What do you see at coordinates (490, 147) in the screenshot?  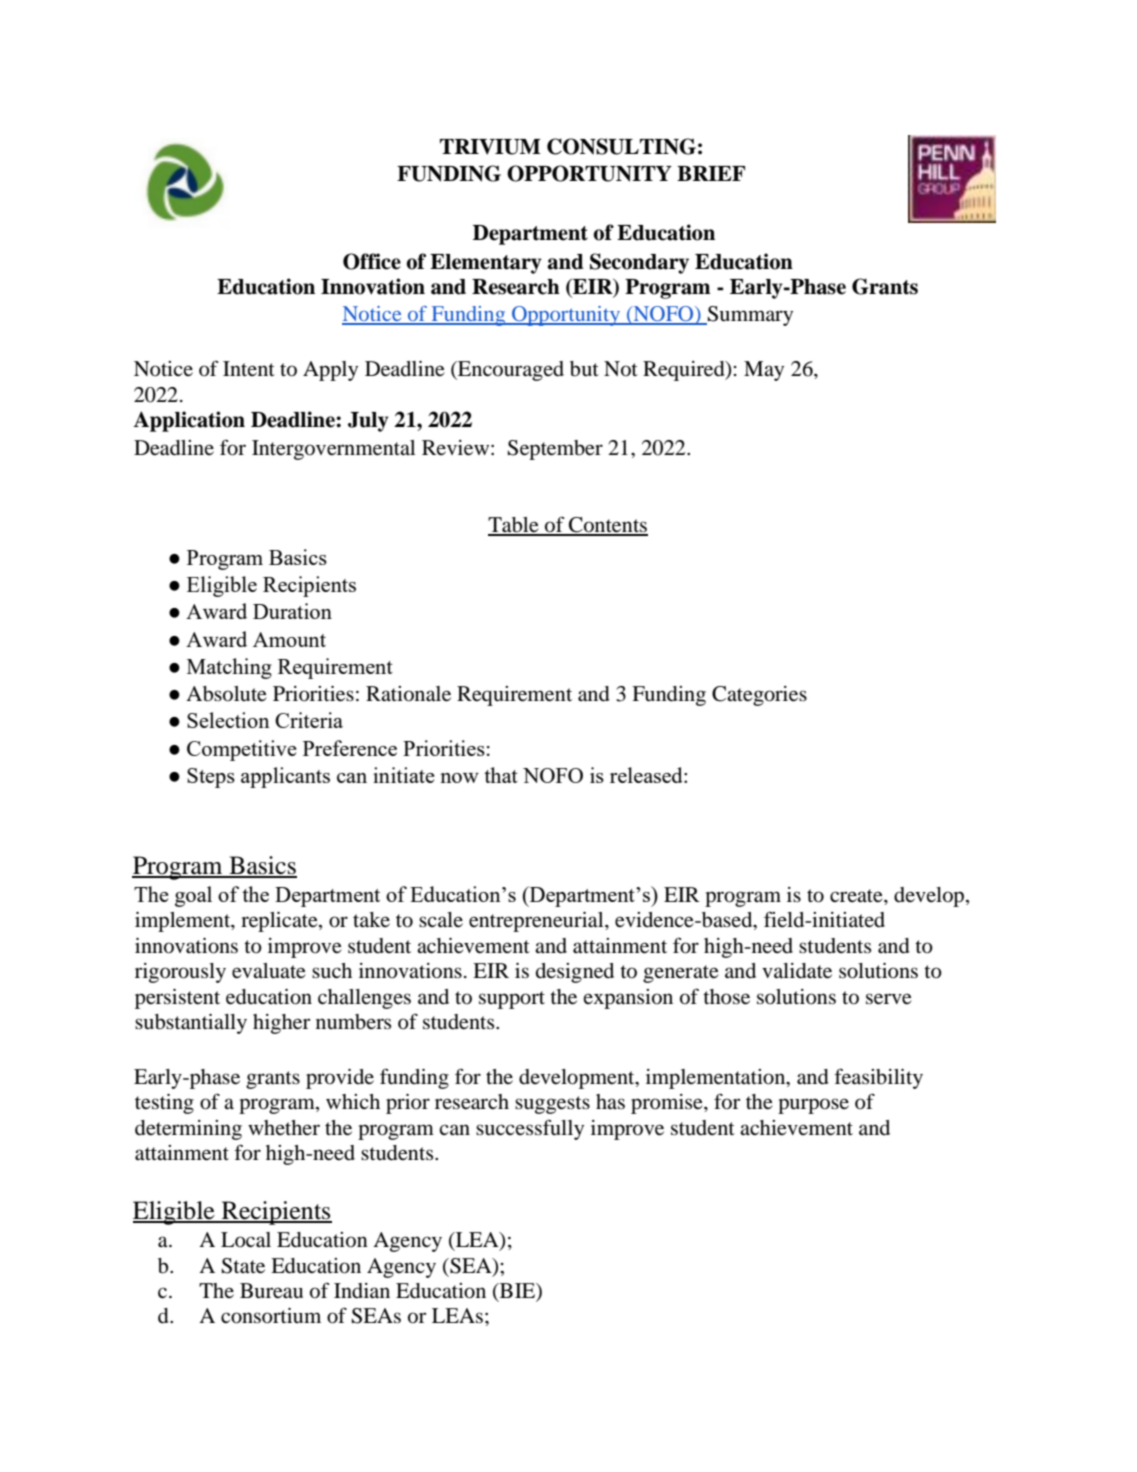 I see `TRIVIUM` at bounding box center [490, 147].
